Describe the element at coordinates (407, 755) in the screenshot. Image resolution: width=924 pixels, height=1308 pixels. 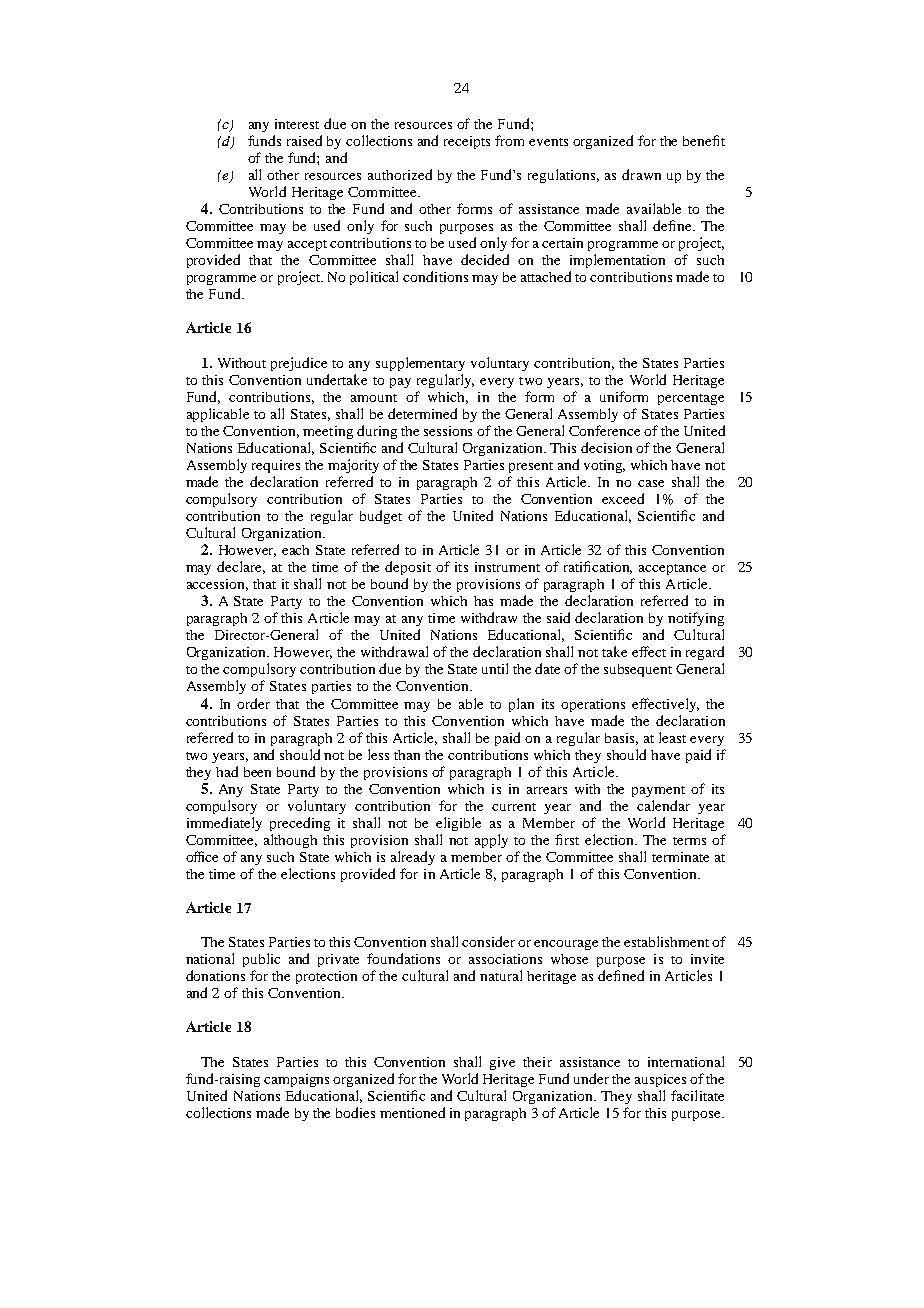
I see `than` at that location.
